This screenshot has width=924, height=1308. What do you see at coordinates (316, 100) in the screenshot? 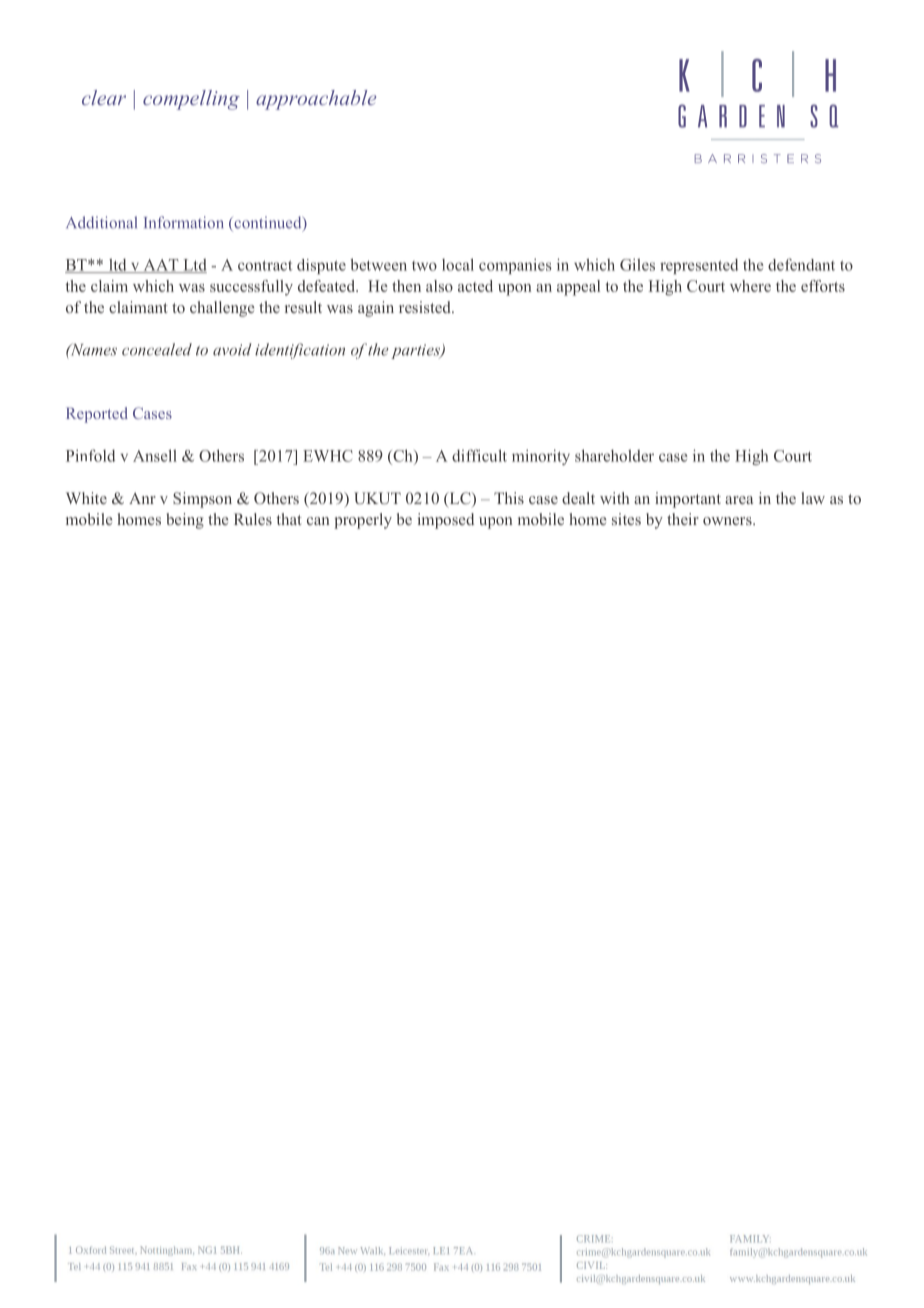
I see `approachable` at bounding box center [316, 100].
